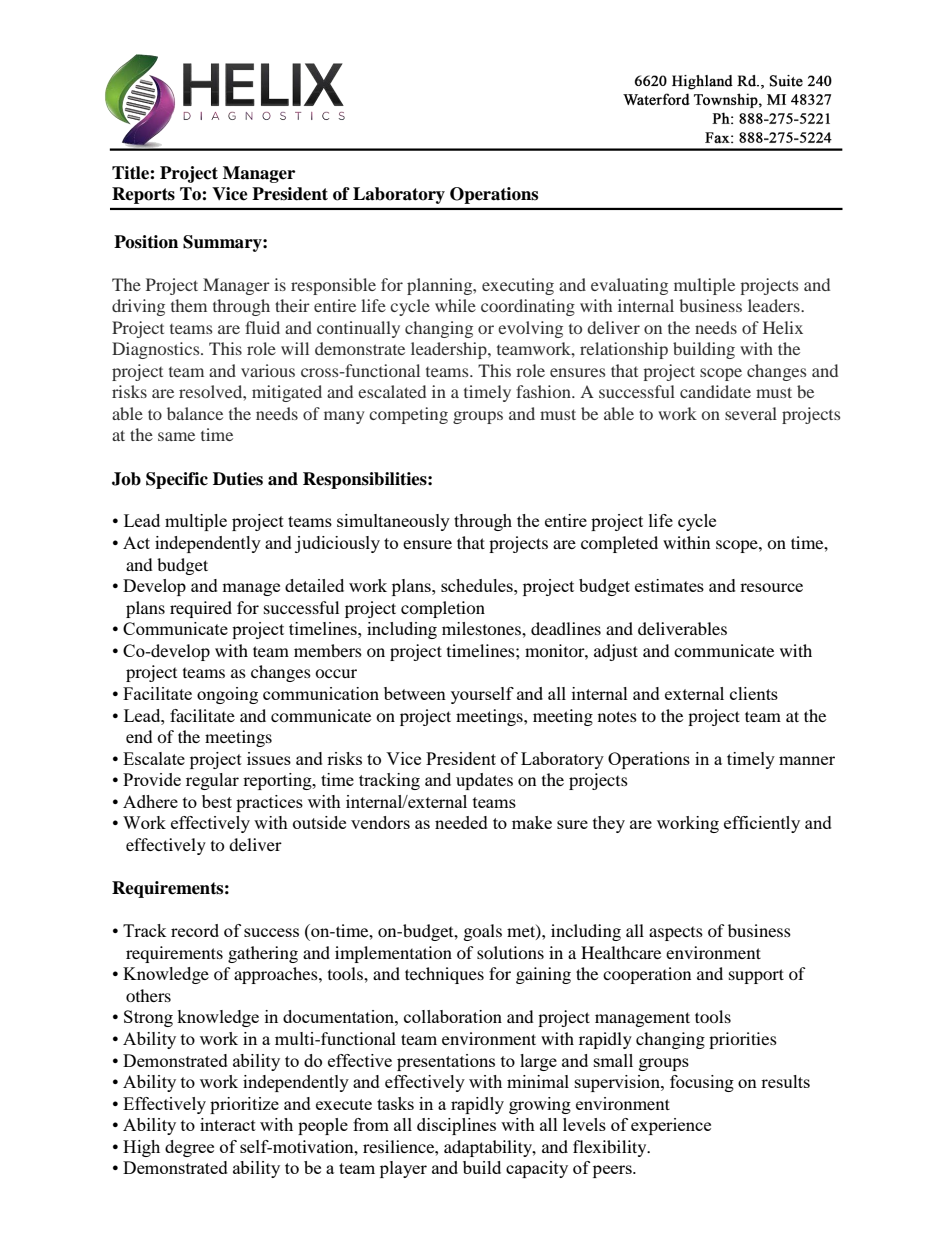 The image size is (952, 1233). What do you see at coordinates (629, 286) in the screenshot?
I see `evaluating` at bounding box center [629, 286].
